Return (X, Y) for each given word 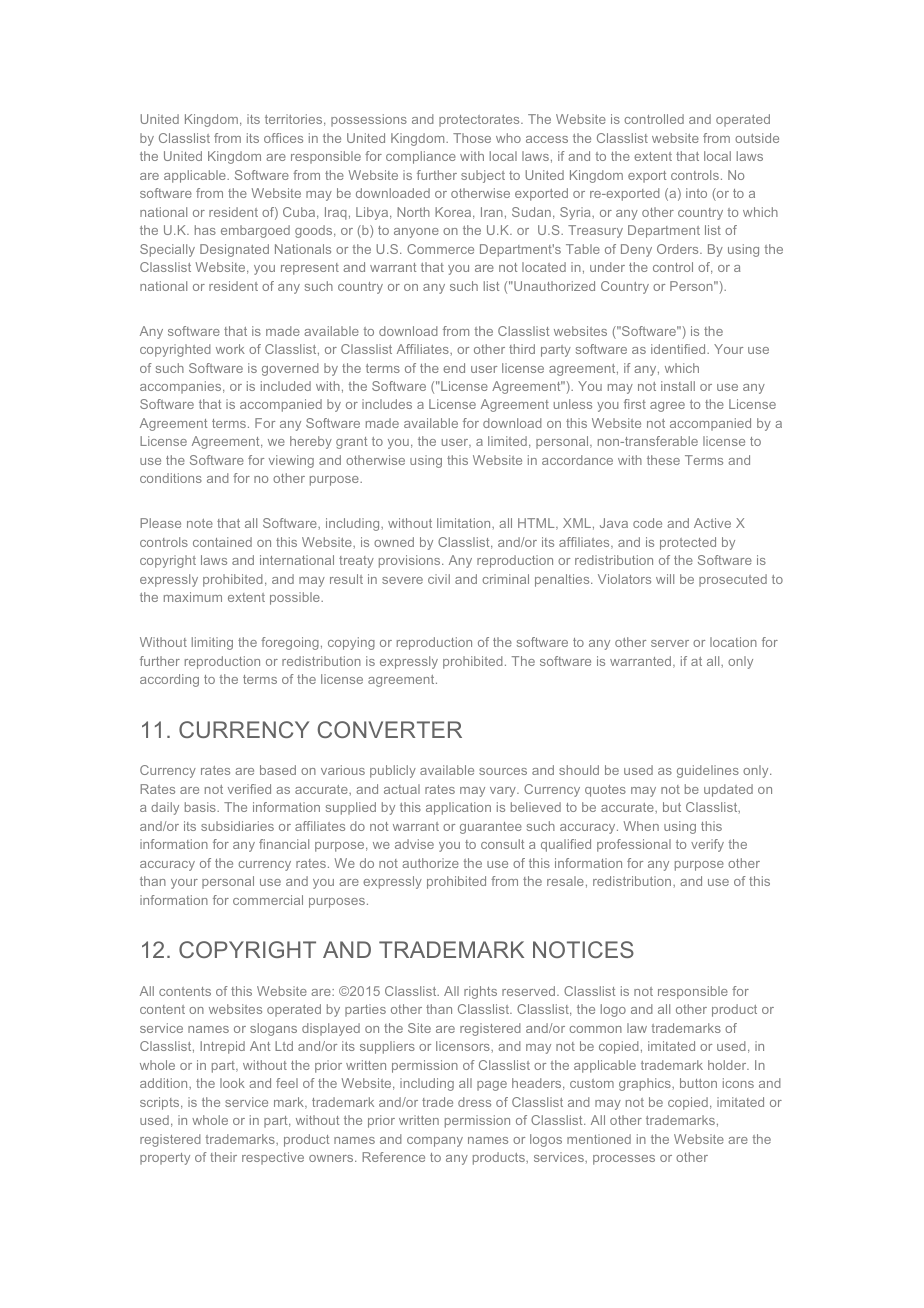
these (663, 460)
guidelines (708, 771)
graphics (646, 1084)
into (696, 193)
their (223, 1157)
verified (249, 789)
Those (472, 138)
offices (283, 138)
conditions (171, 478)
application (458, 808)
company (435, 1142)
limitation (465, 523)
